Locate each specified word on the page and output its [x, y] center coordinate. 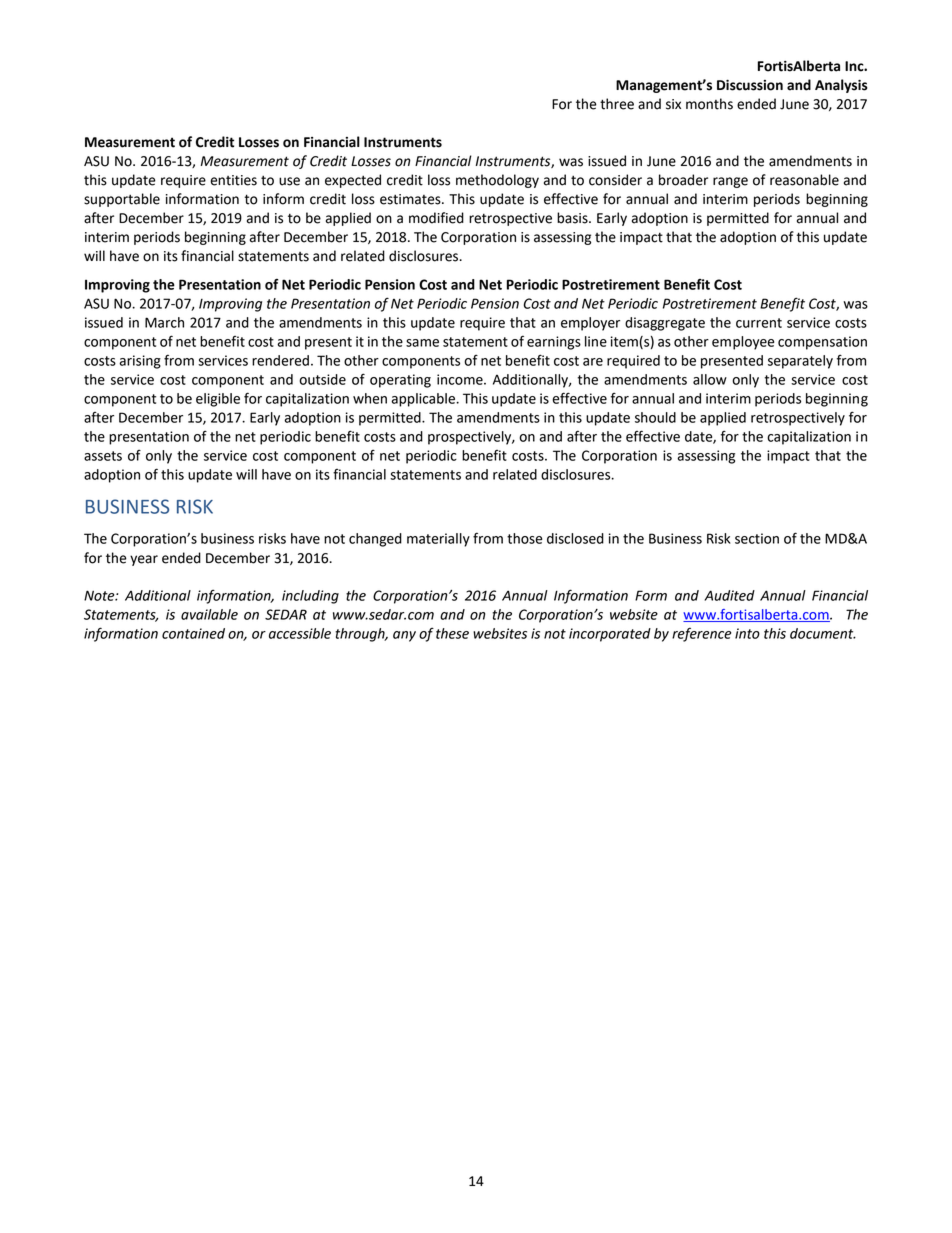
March [164, 322]
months [709, 104]
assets [103, 456]
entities [233, 180]
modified [436, 218]
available [209, 614]
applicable [424, 400]
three [617, 104]
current [759, 323]
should [655, 417]
